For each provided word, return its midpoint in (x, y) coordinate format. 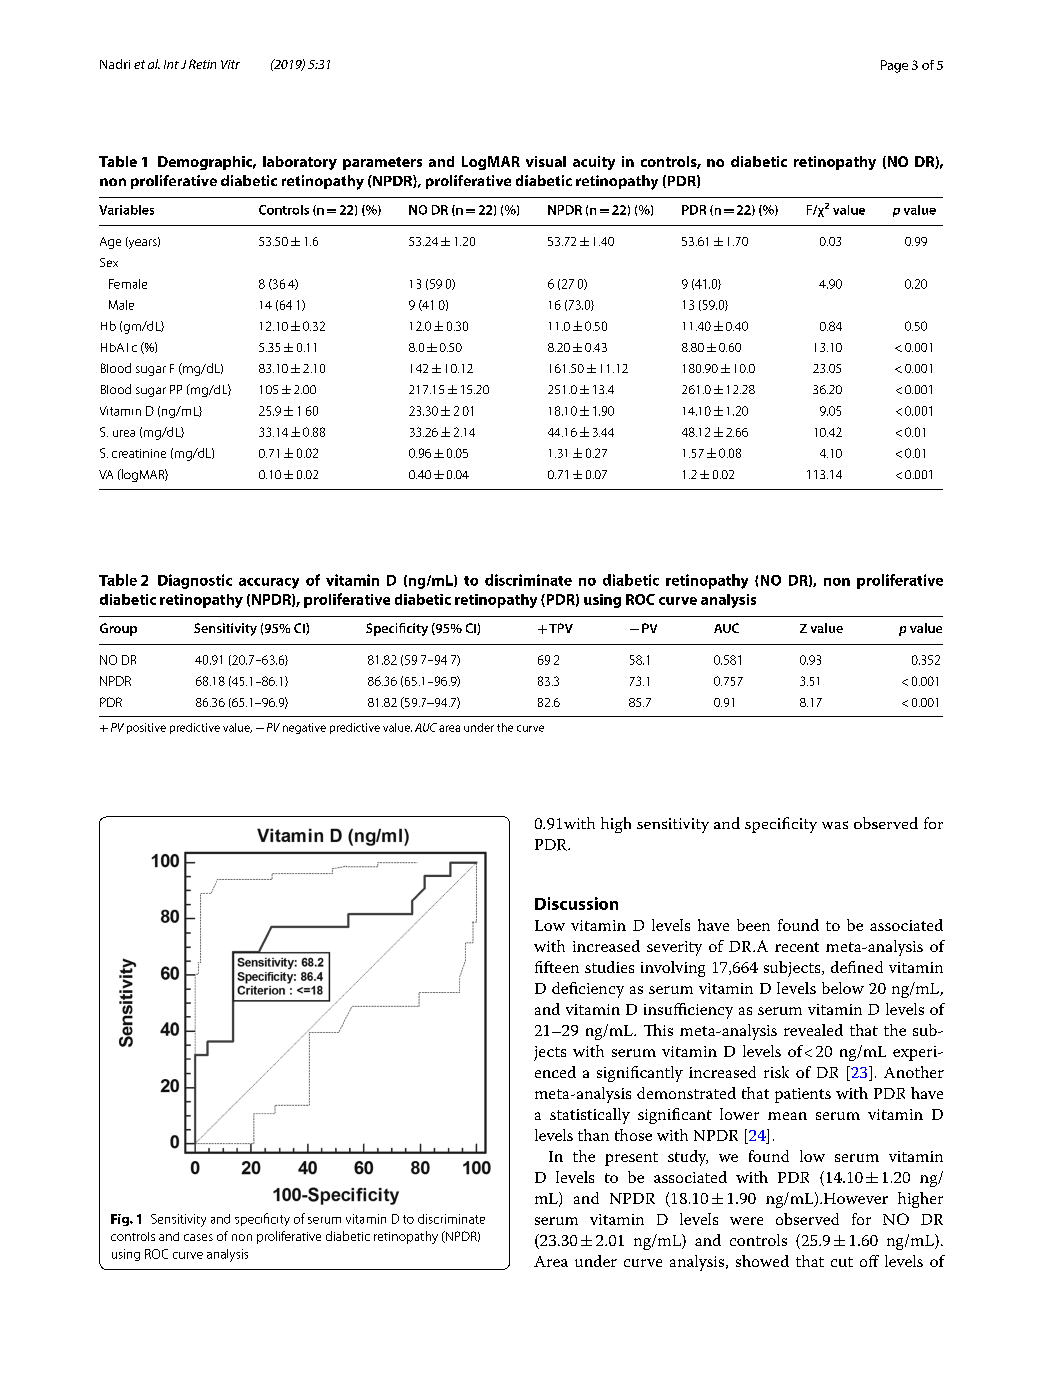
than (593, 1135)
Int (171, 64)
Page (894, 66)
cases (198, 1237)
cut (842, 1262)
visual (546, 161)
